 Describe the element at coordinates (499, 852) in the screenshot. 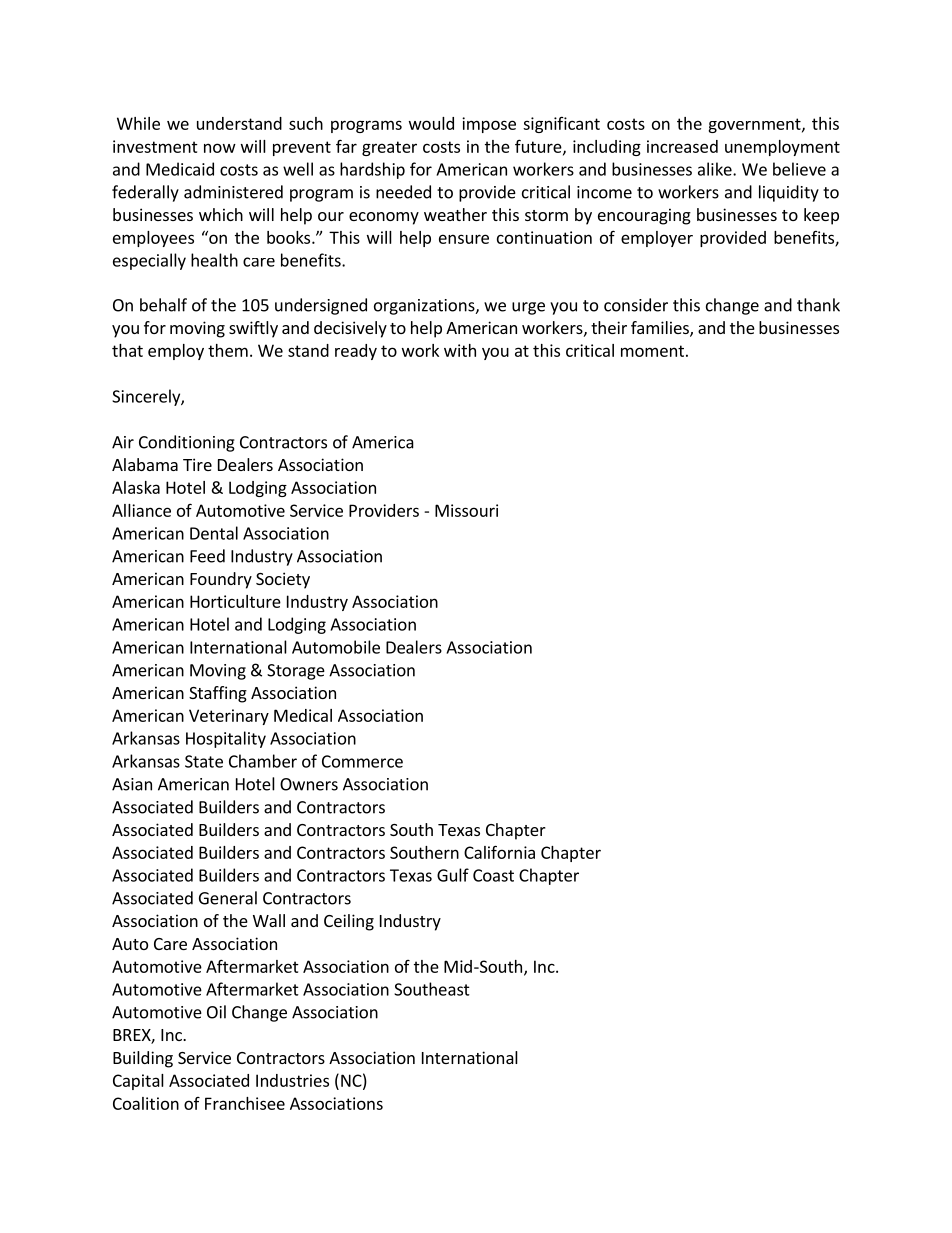

I see `California` at that location.
